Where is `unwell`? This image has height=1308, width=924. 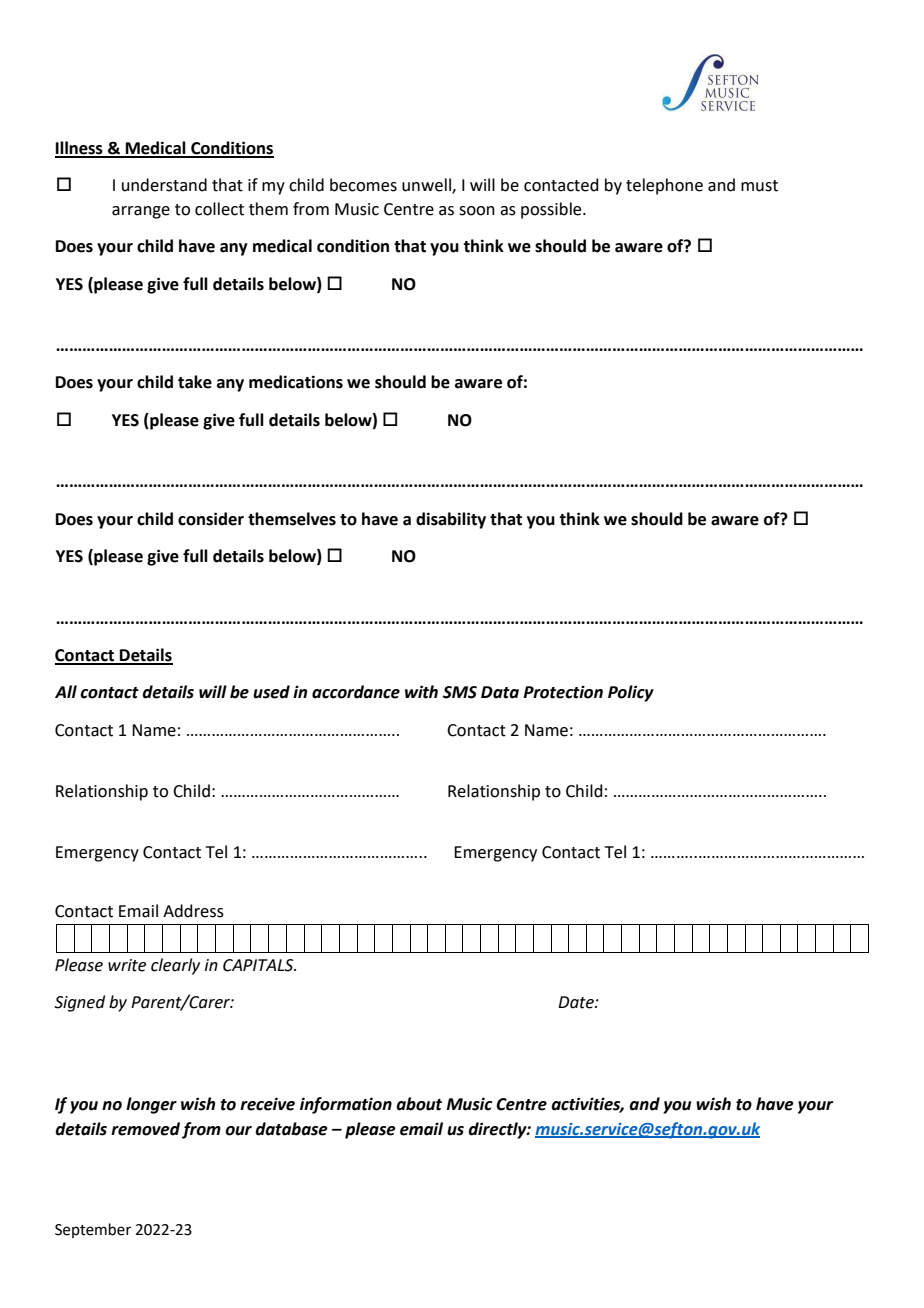
unwell is located at coordinates (427, 185).
